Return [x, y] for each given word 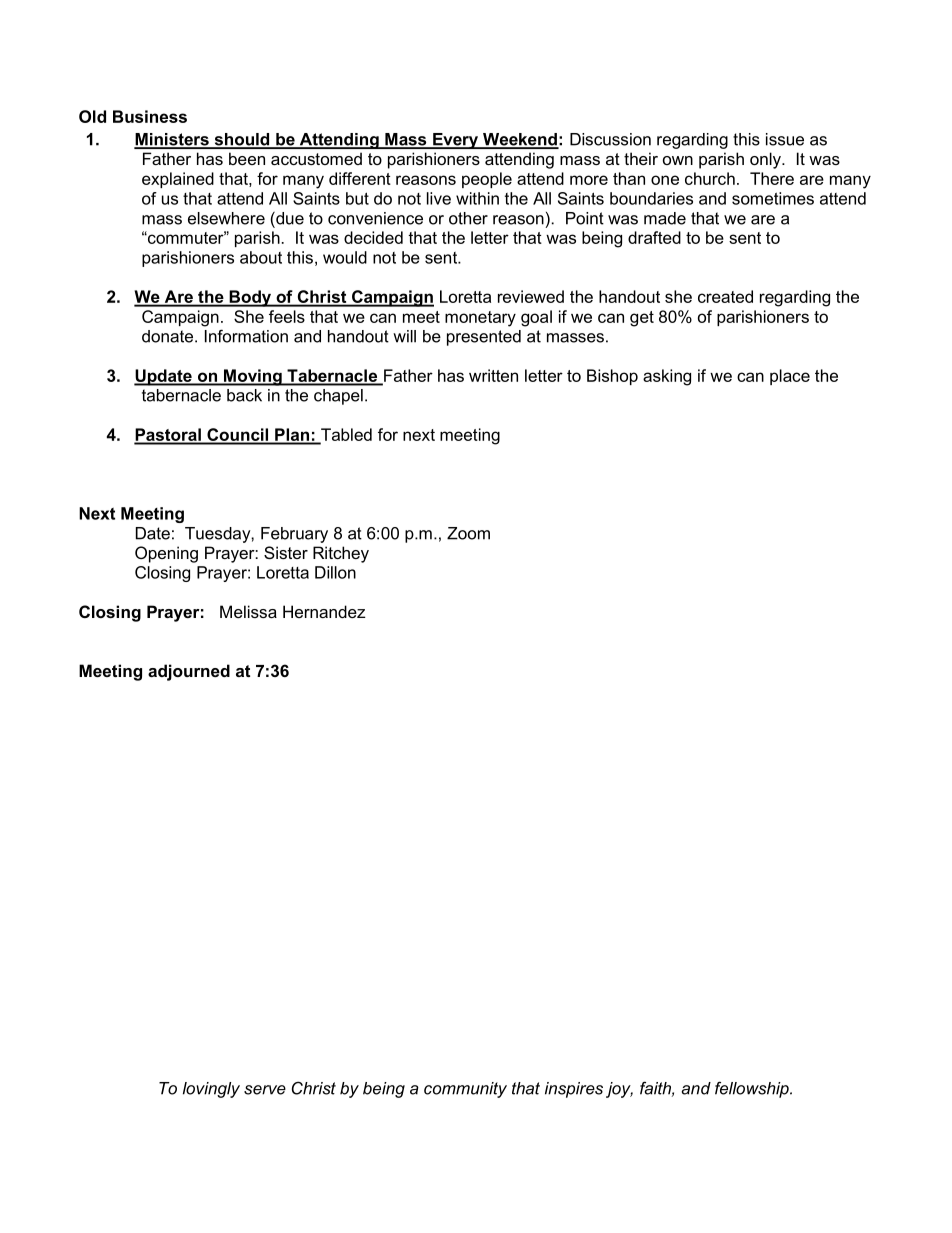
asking [667, 377]
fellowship [753, 1089]
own [678, 160]
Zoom [468, 533]
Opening [166, 554]
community [465, 1090]
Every [456, 141]
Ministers [172, 140]
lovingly [211, 1090]
